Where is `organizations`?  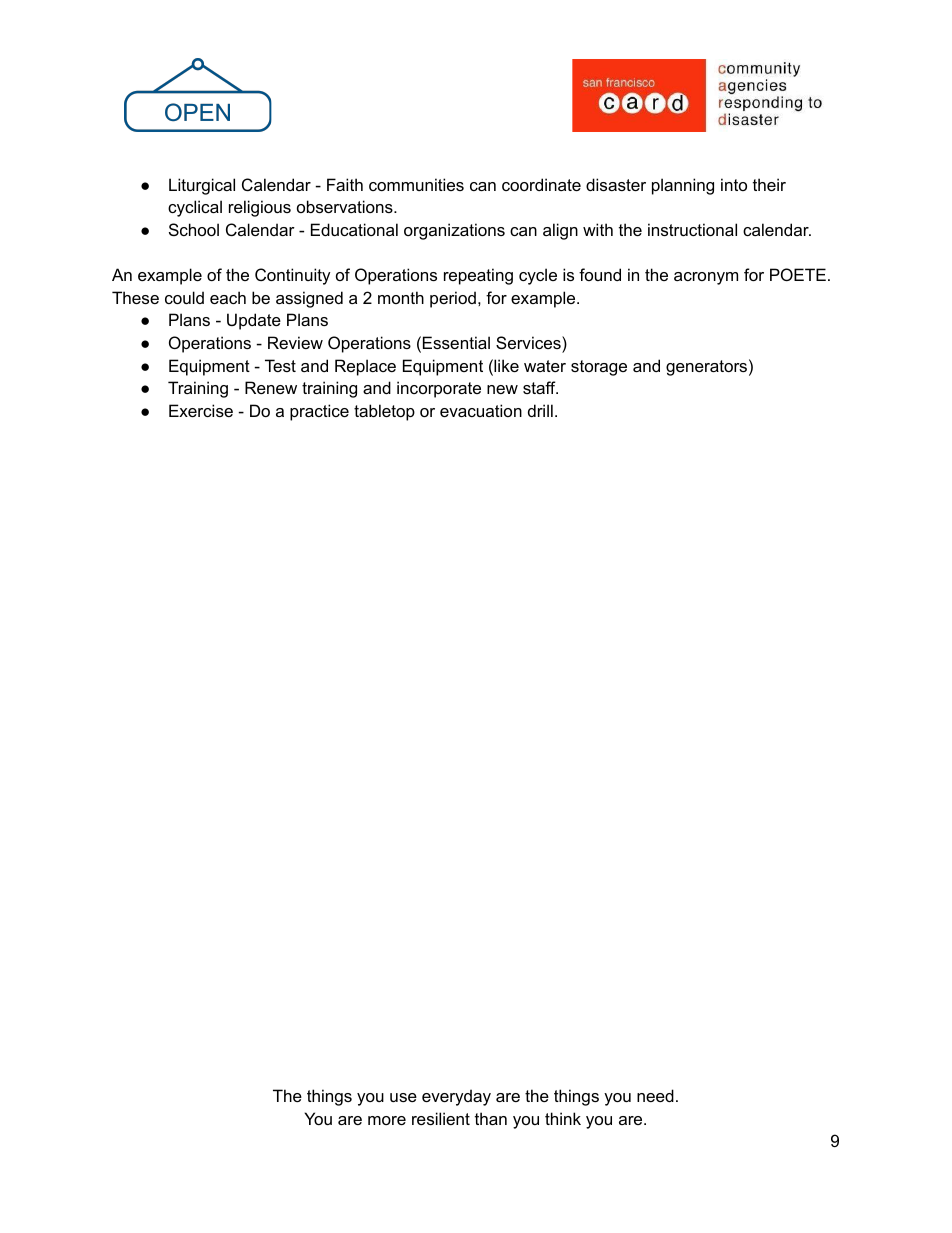
organizations is located at coordinates (454, 231).
